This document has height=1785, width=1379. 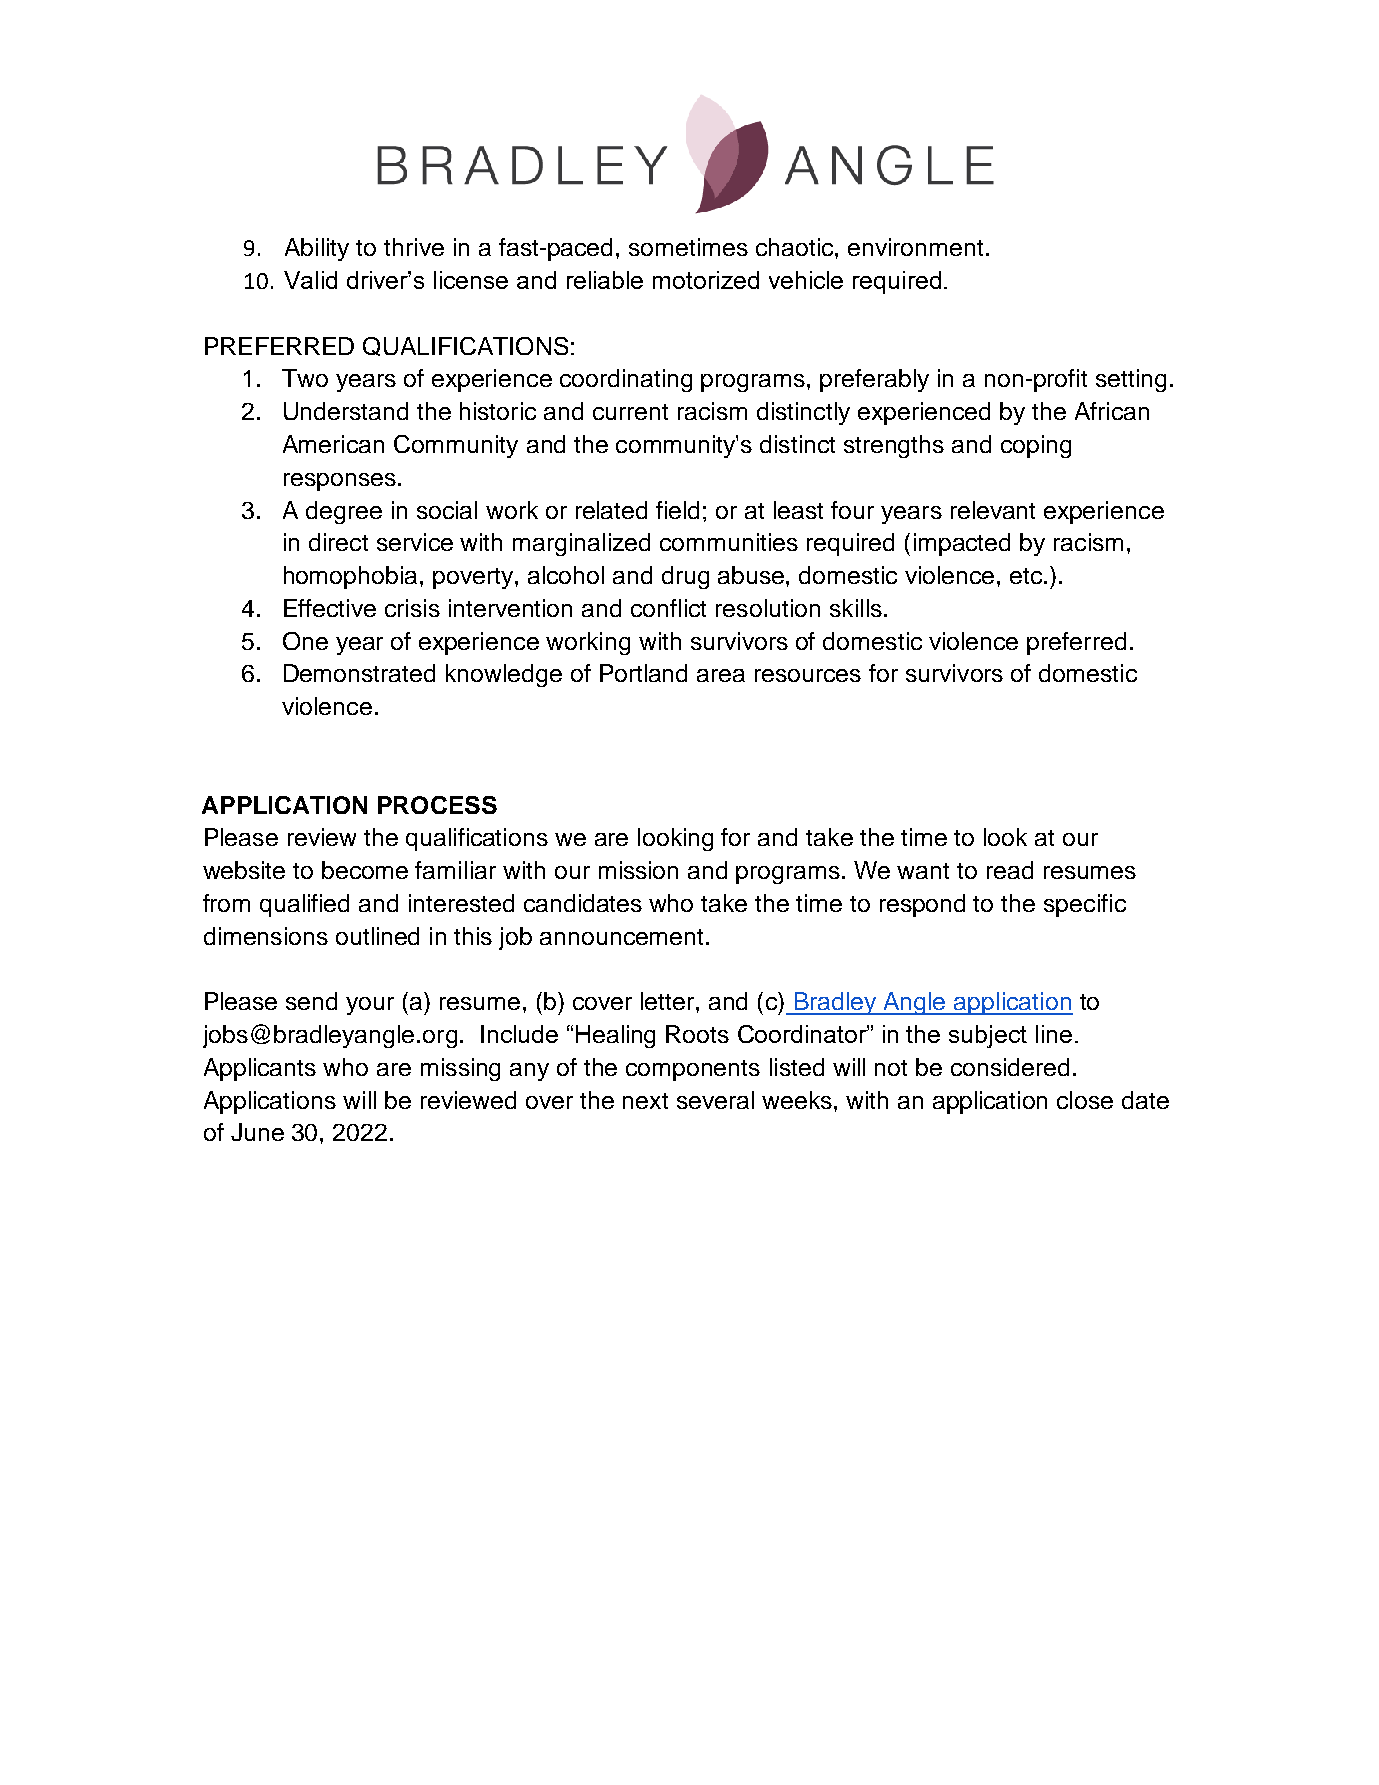 What do you see at coordinates (915, 247) in the document?
I see `environment` at bounding box center [915, 247].
